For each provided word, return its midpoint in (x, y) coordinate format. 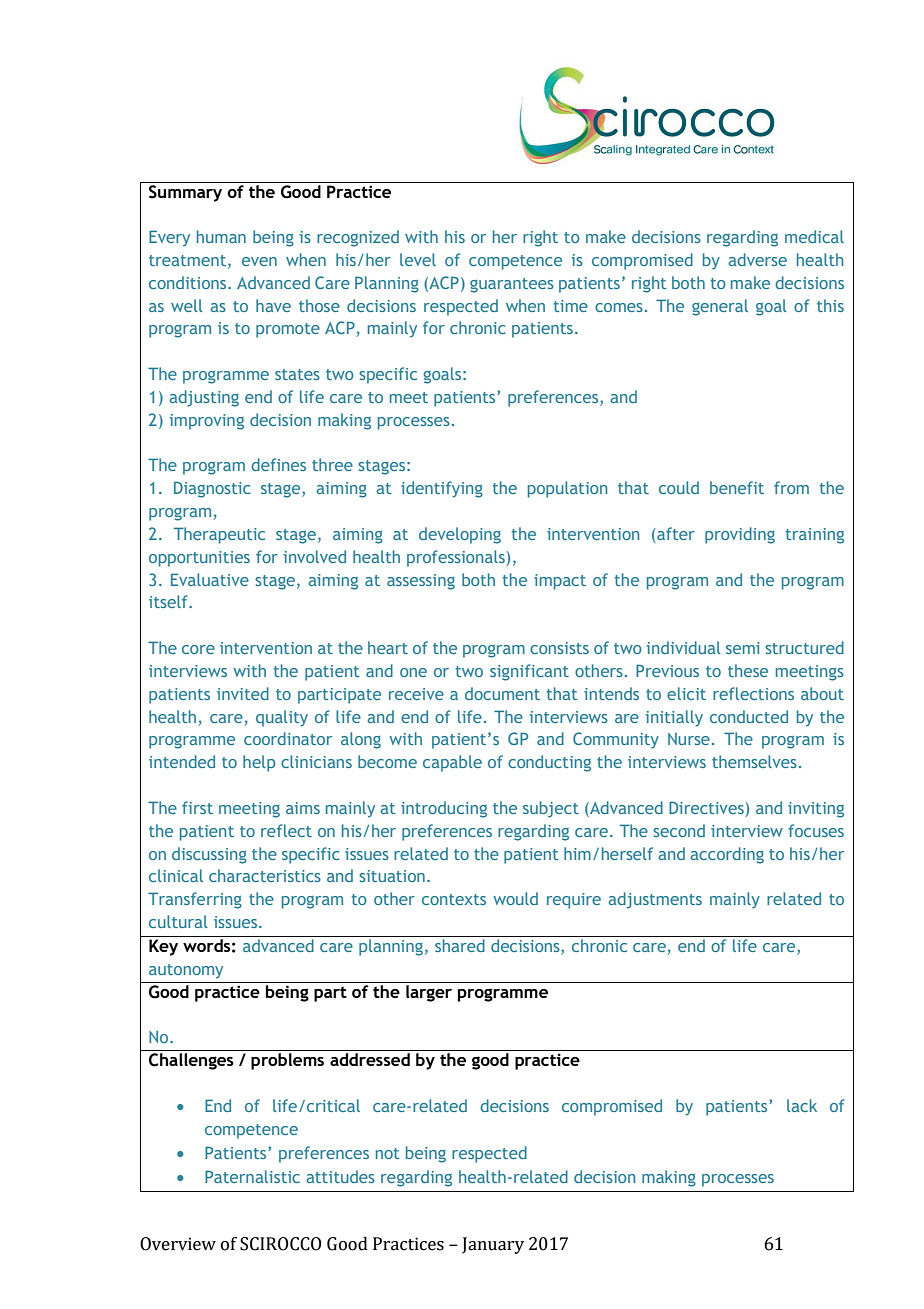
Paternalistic (252, 1176)
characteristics (265, 875)
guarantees (512, 285)
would (515, 898)
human (221, 236)
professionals (456, 558)
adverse (757, 259)
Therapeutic (219, 535)
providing (740, 535)
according (727, 855)
